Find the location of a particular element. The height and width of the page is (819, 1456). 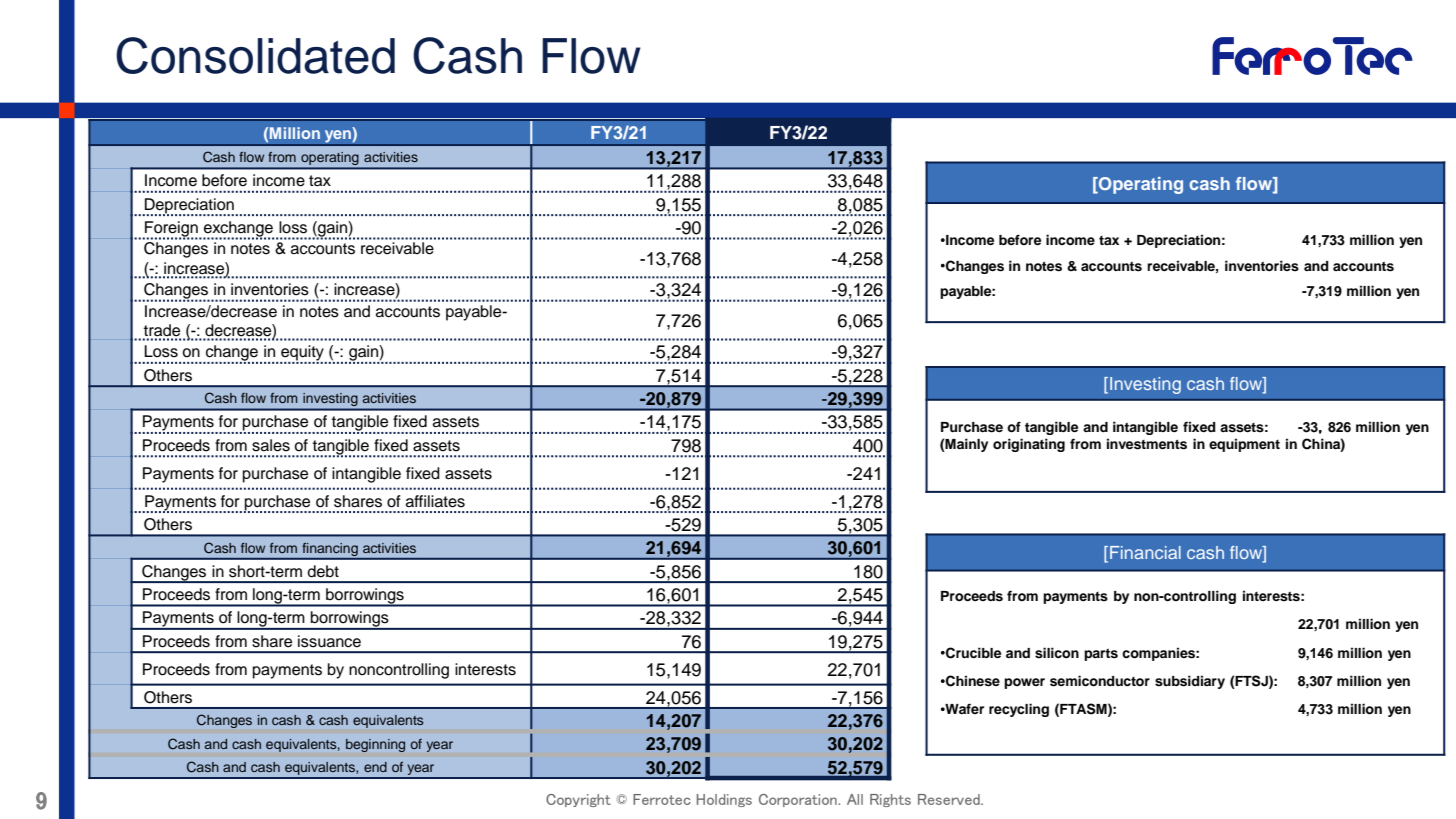

Foreign is located at coordinates (171, 230).
